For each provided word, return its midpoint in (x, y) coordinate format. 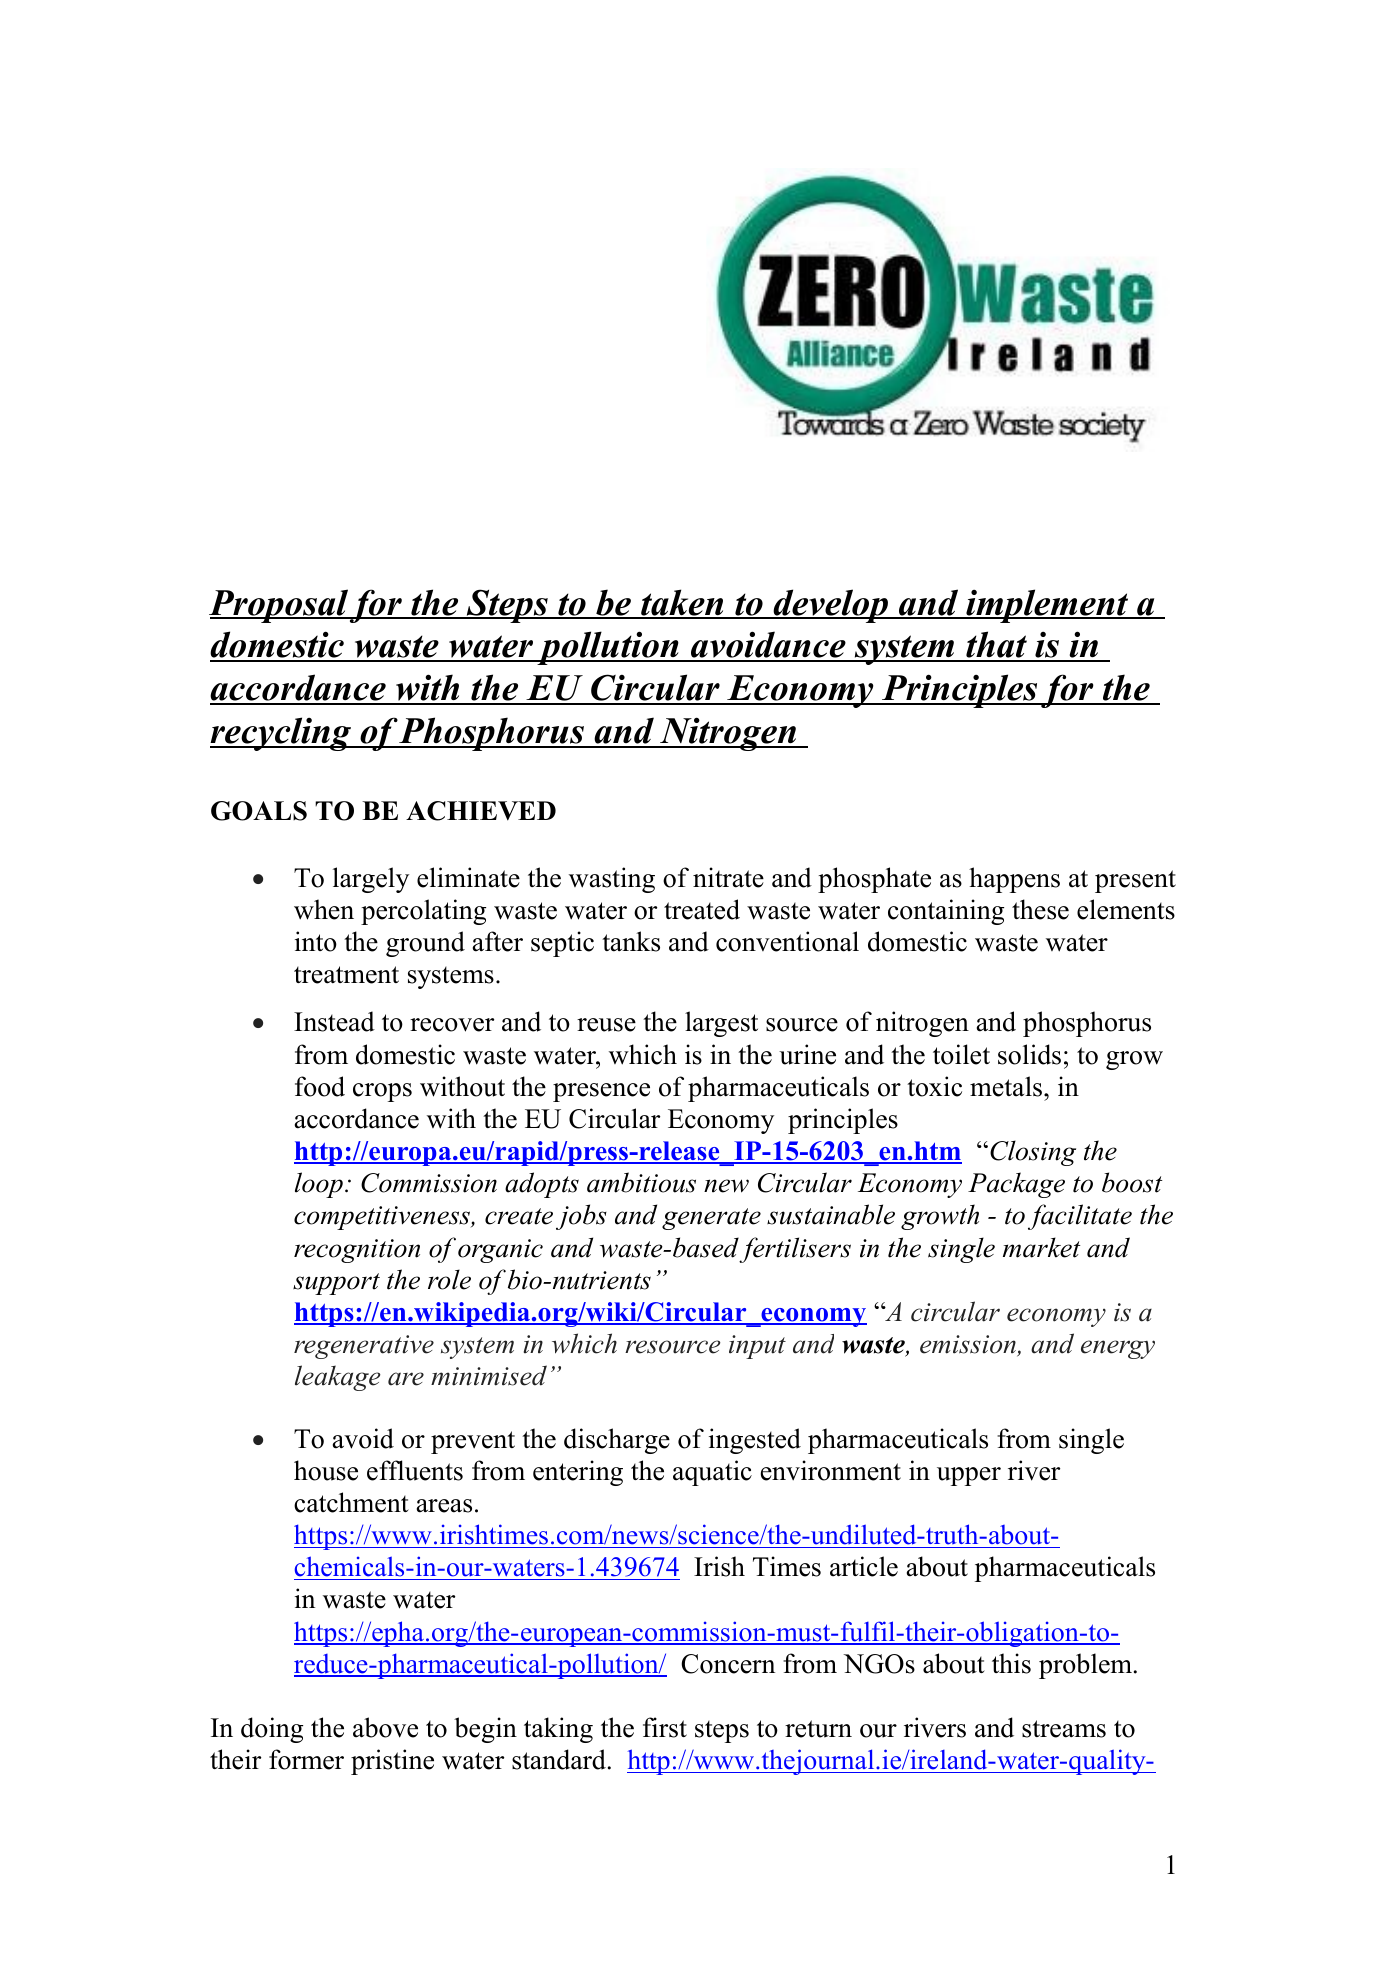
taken (682, 603)
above (385, 1727)
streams (1064, 1729)
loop (319, 1185)
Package (1016, 1185)
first (665, 1727)
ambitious (641, 1182)
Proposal (279, 606)
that (997, 646)
